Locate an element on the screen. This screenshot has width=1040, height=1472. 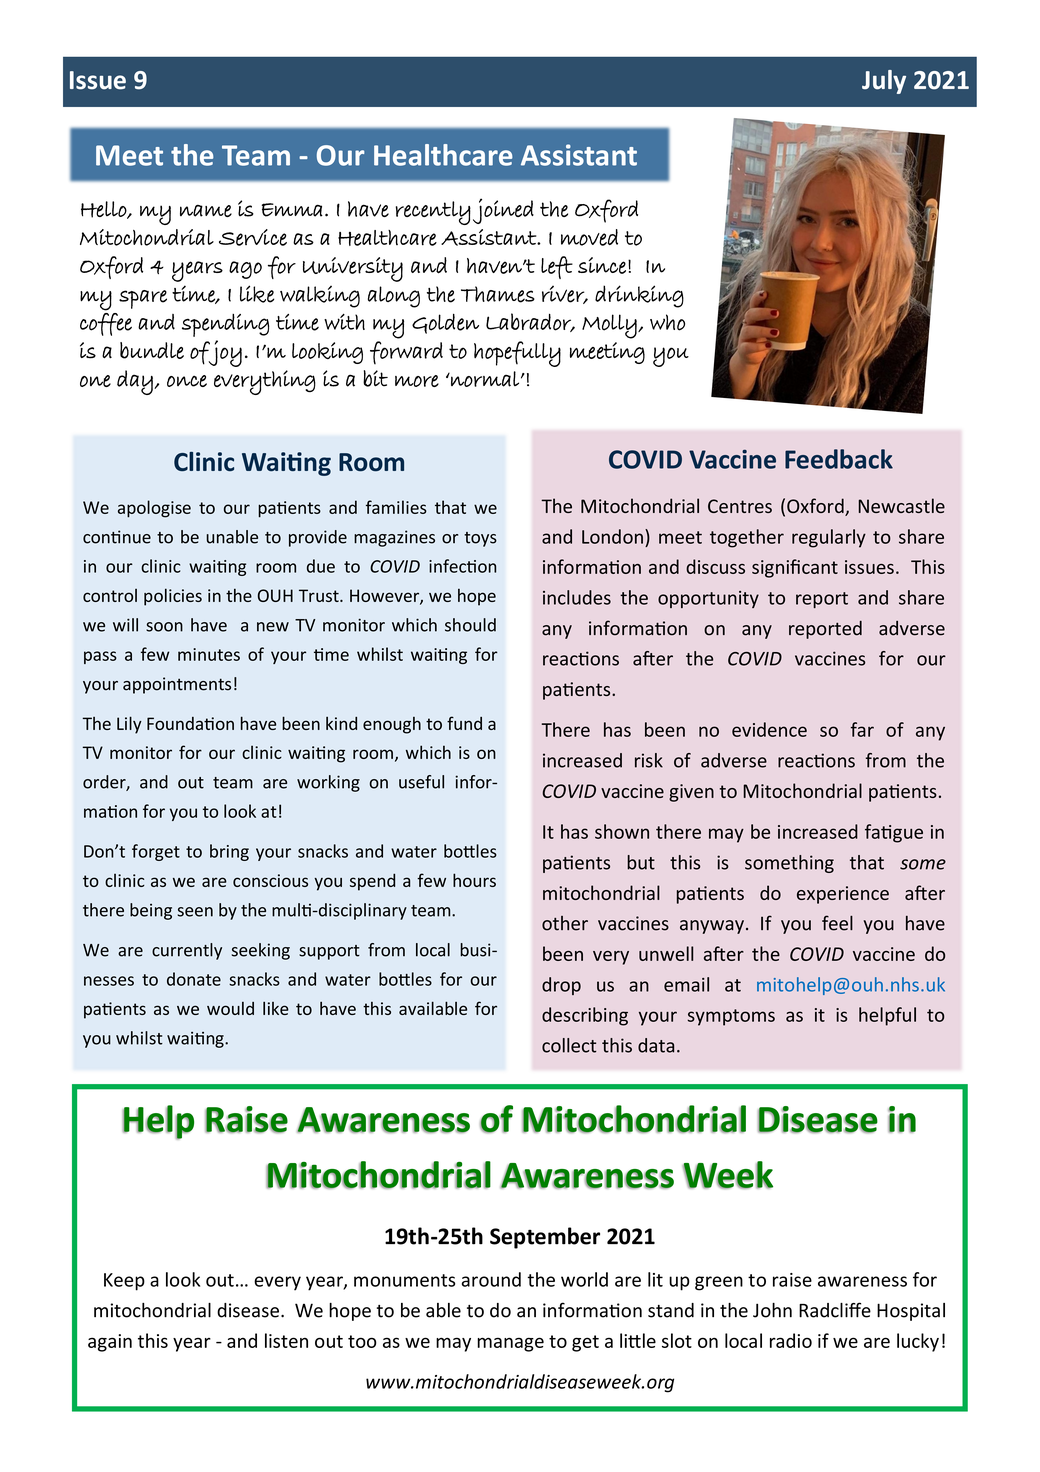
Foundation is located at coordinates (190, 723).
